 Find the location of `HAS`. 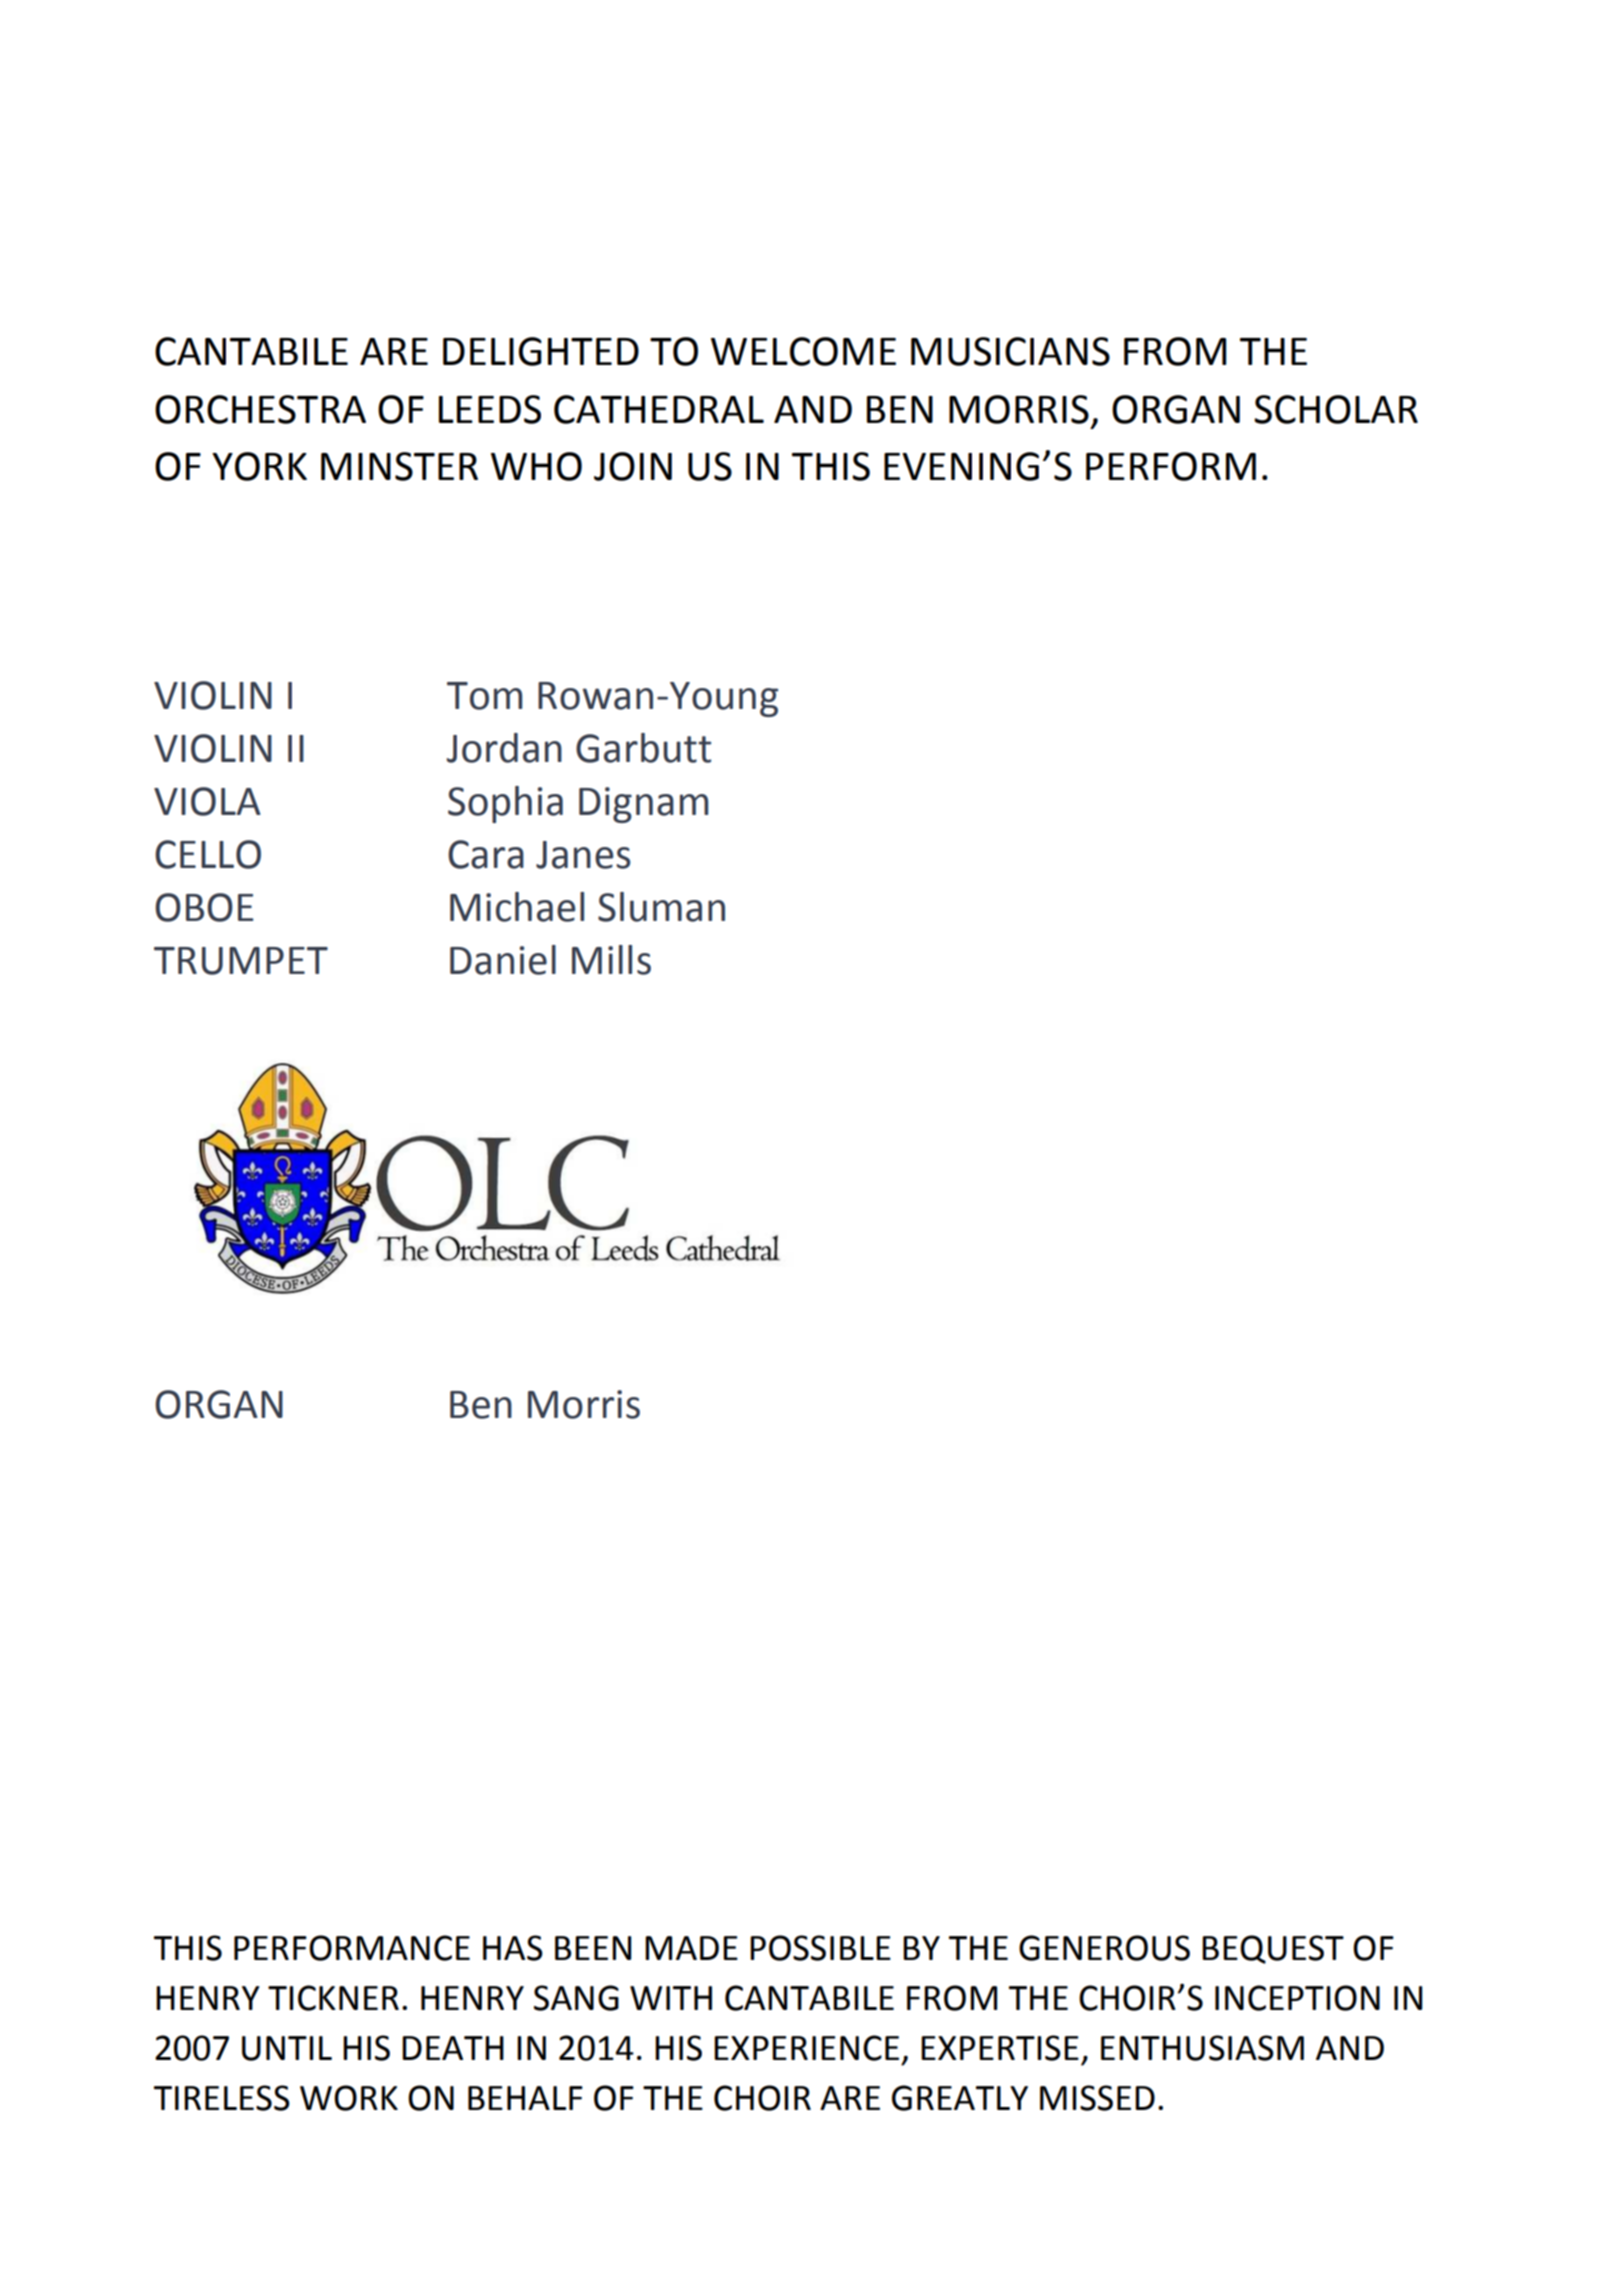

HAS is located at coordinates (513, 1948).
